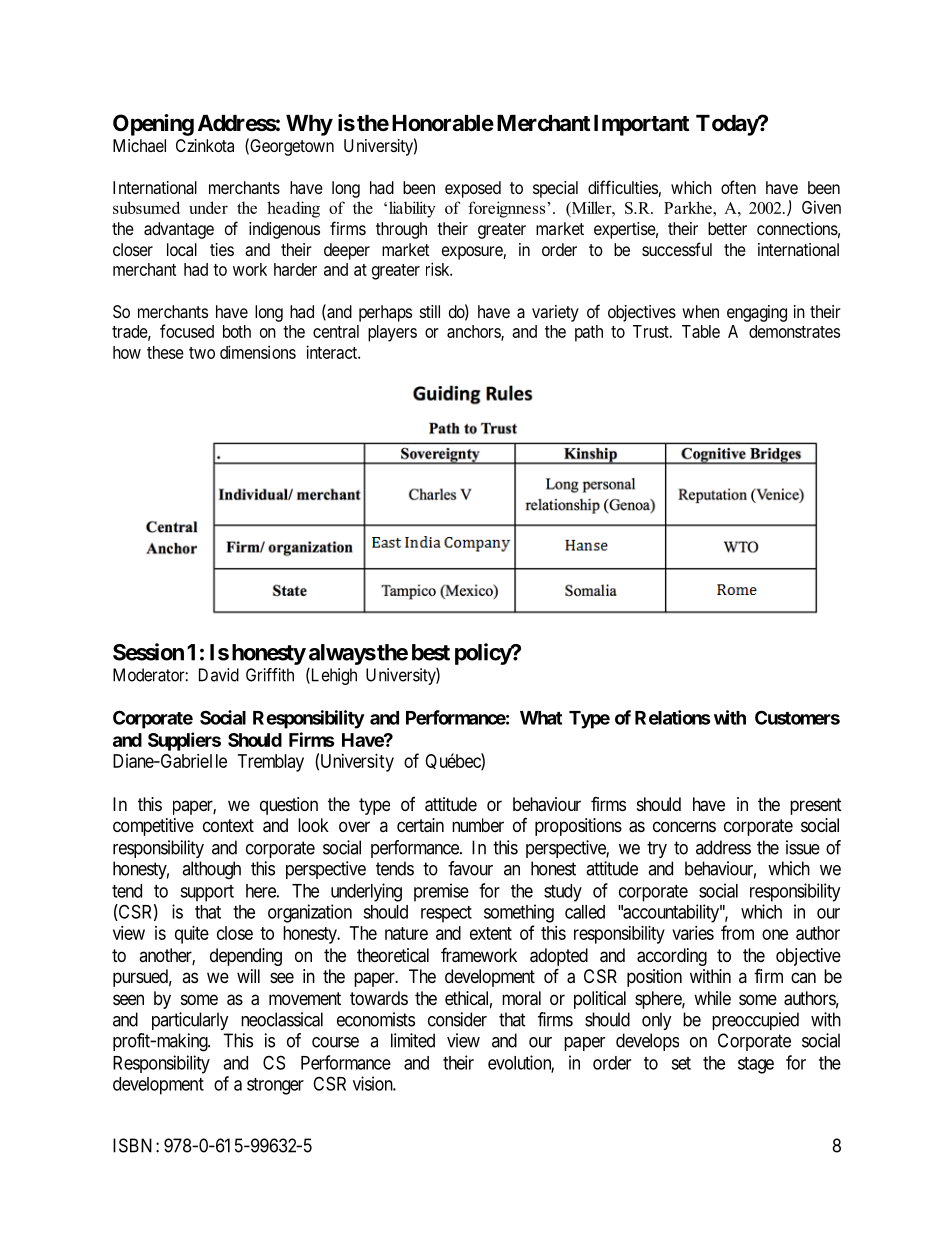  Describe the element at coordinates (473, 189) in the document. I see `exposed` at that location.
